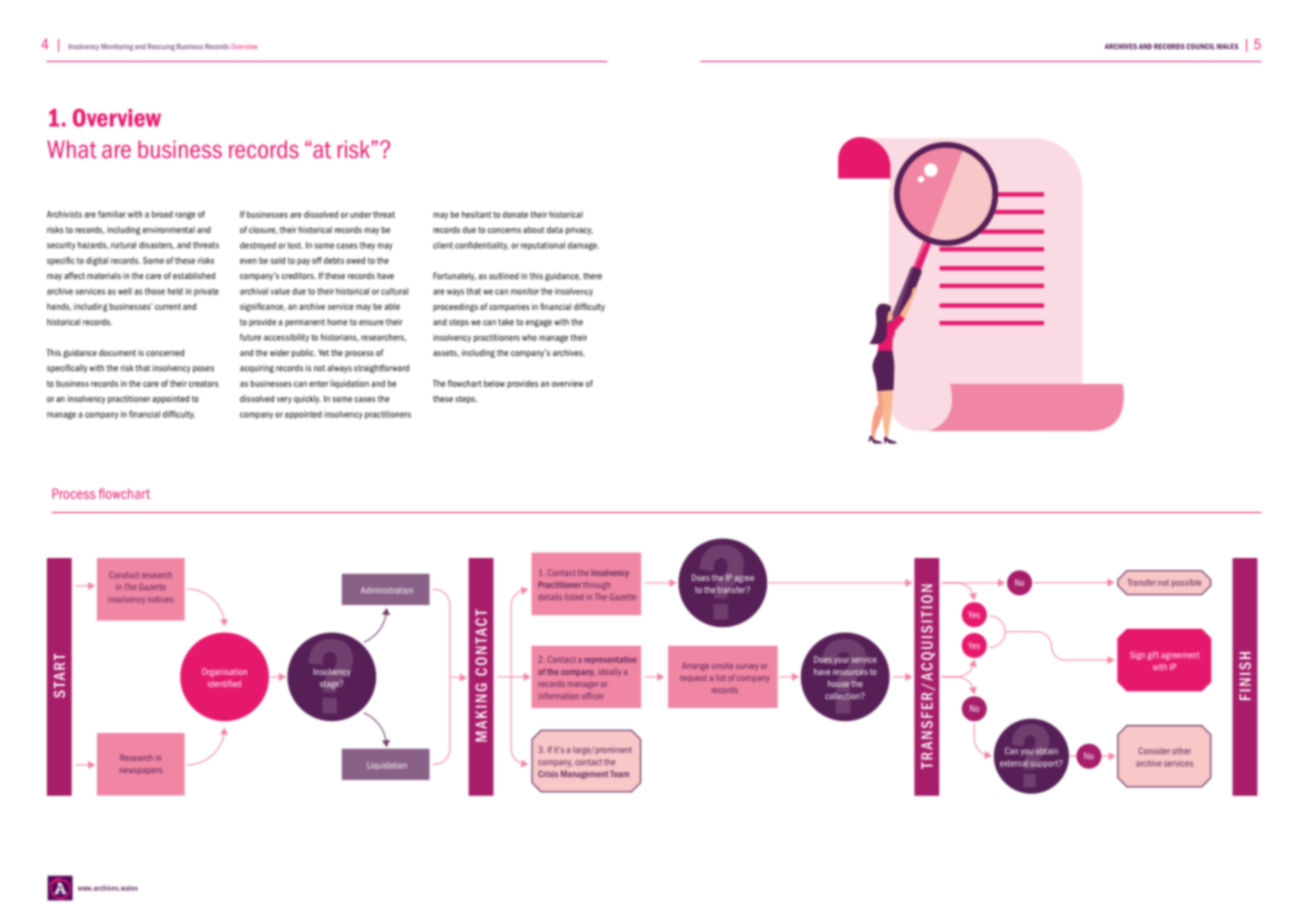 This document has height=924, width=1308. What do you see at coordinates (1046, 751) in the document?
I see `obtain` at bounding box center [1046, 751].
